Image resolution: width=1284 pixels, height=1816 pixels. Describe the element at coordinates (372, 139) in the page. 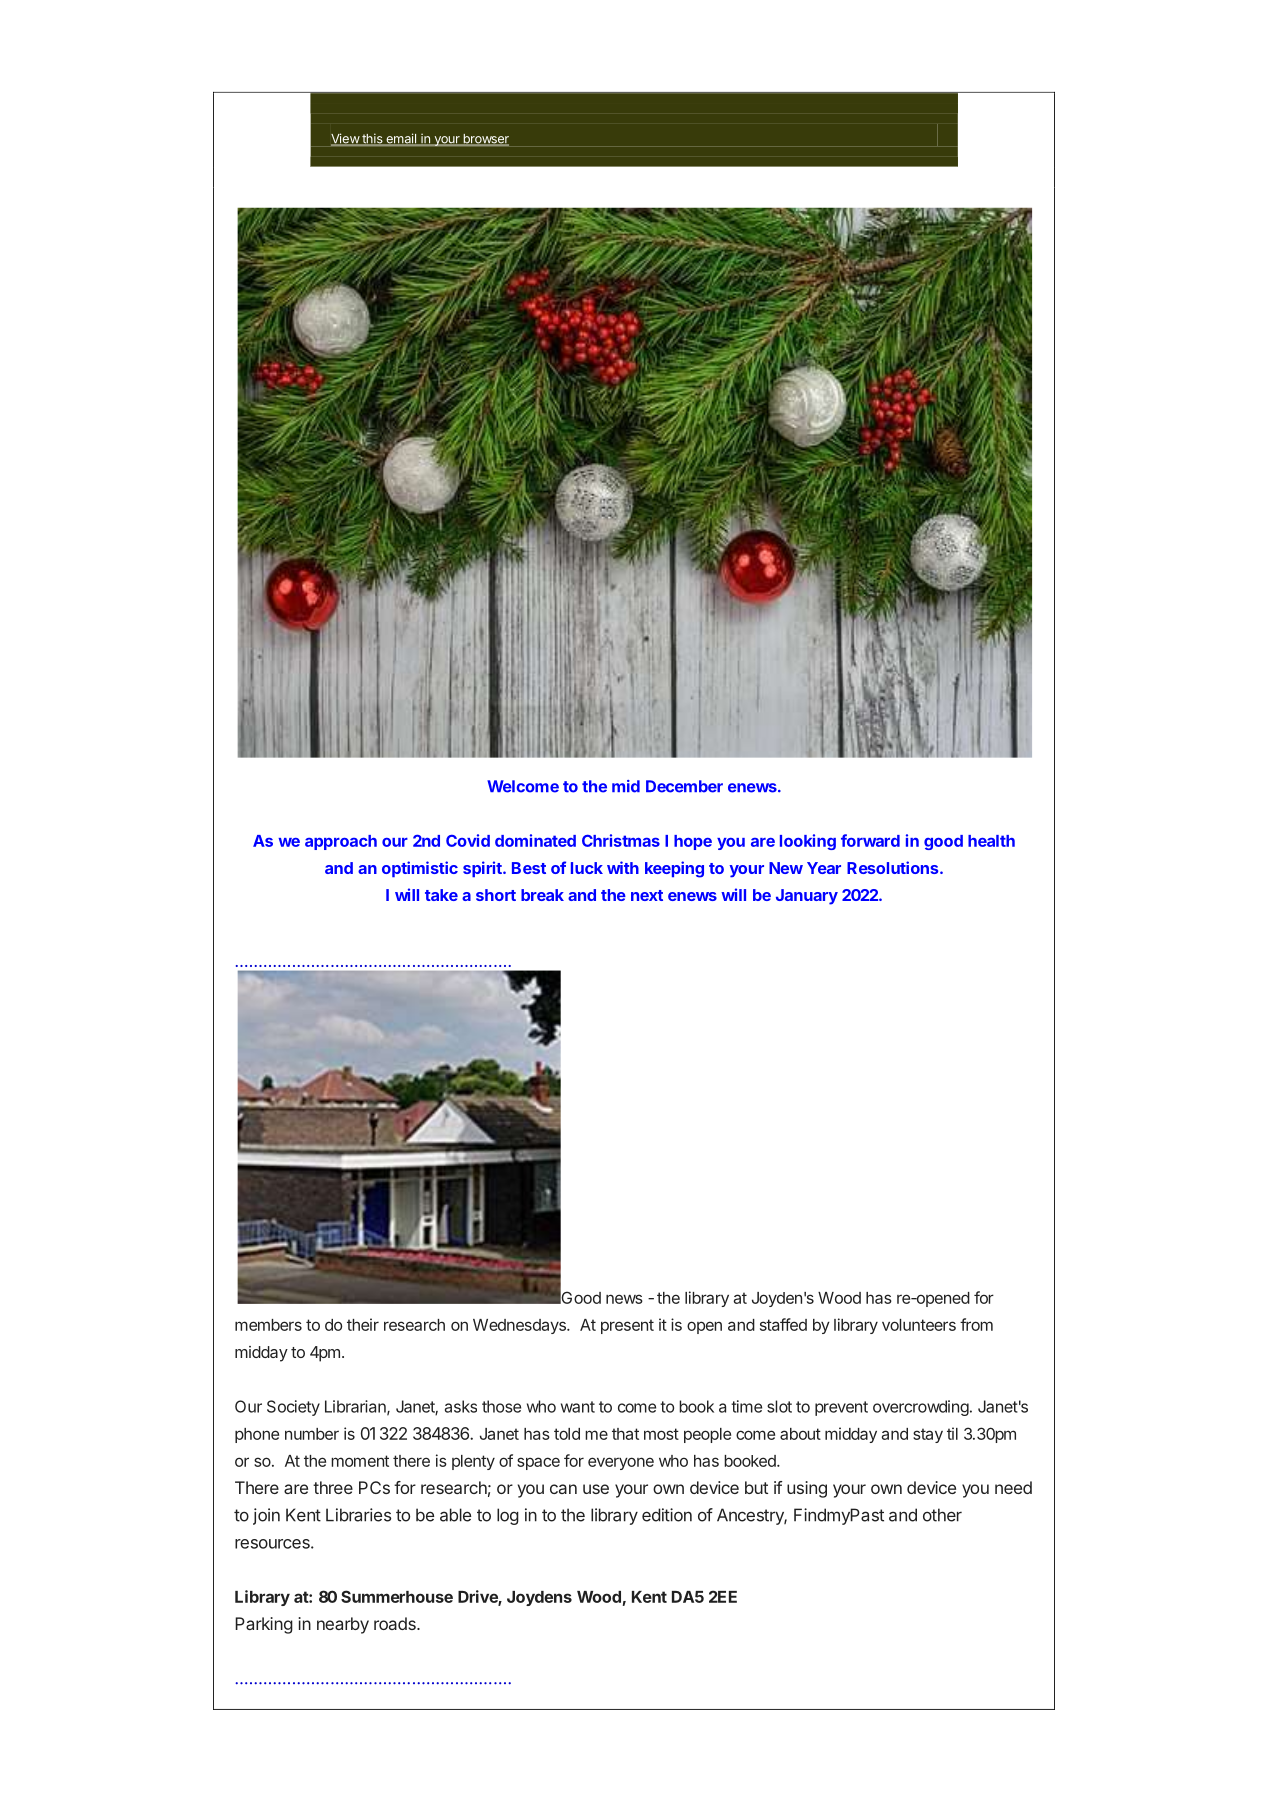

I see `this` at that location.
